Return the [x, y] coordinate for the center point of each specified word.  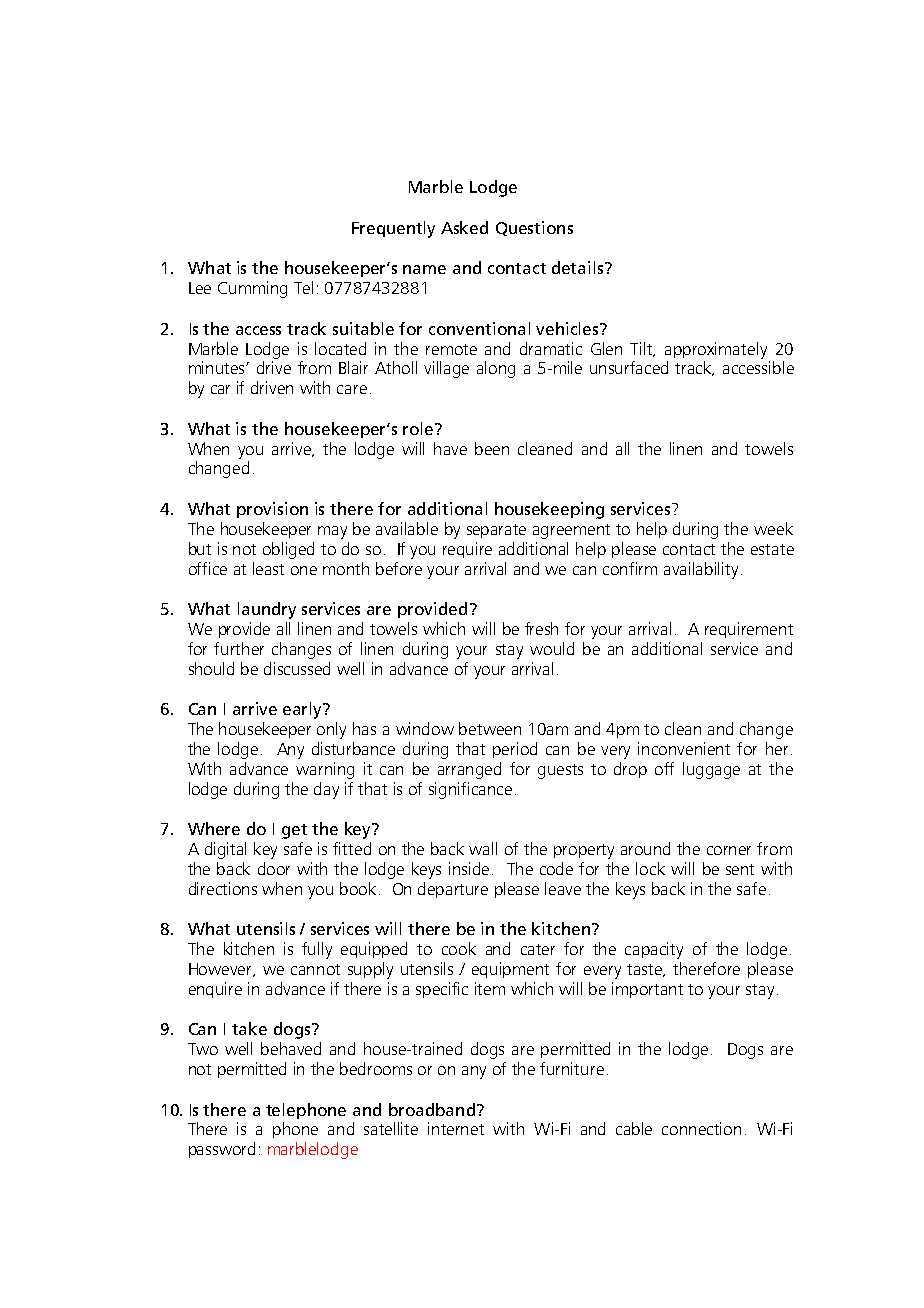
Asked [464, 227]
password [222, 1150]
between [490, 728]
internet [456, 1128]
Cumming [252, 289]
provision [272, 510]
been [492, 448]
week [773, 528]
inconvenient [684, 748]
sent [740, 869]
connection [701, 1128]
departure [453, 890]
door [274, 868]
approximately [716, 350]
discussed [297, 668]
